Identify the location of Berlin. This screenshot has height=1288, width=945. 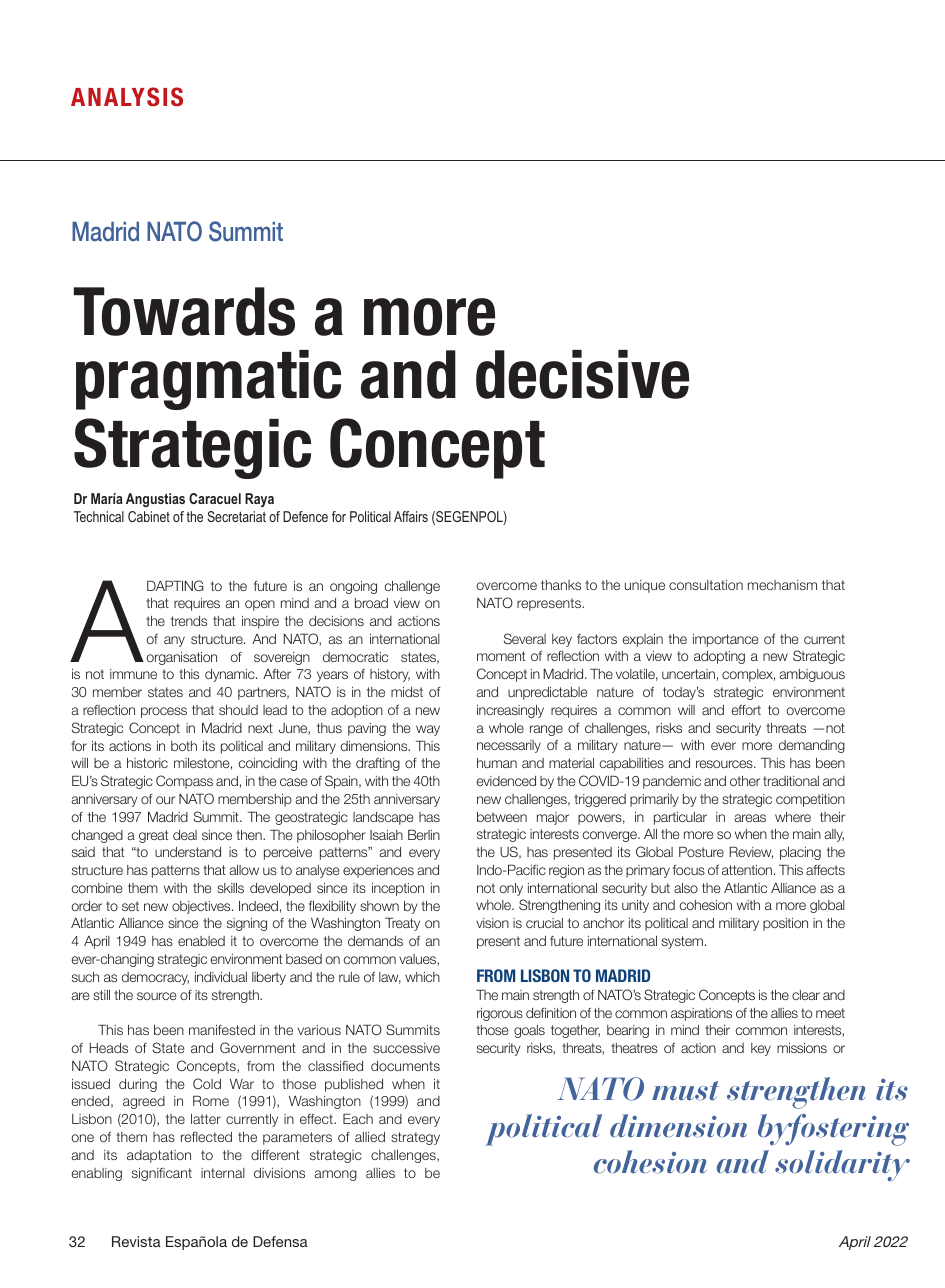
(424, 835).
